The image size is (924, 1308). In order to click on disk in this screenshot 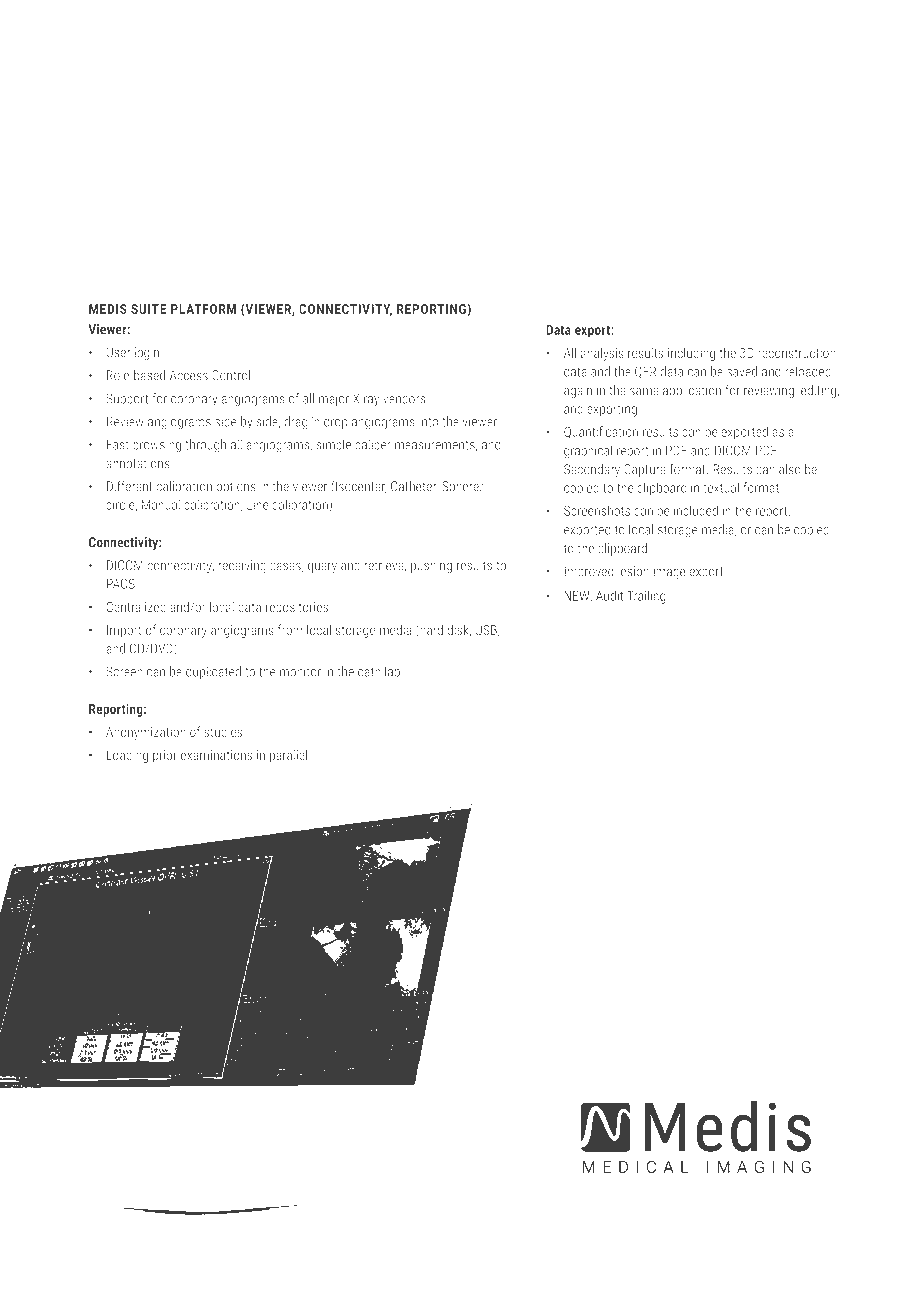, I will do `click(459, 630)`.
